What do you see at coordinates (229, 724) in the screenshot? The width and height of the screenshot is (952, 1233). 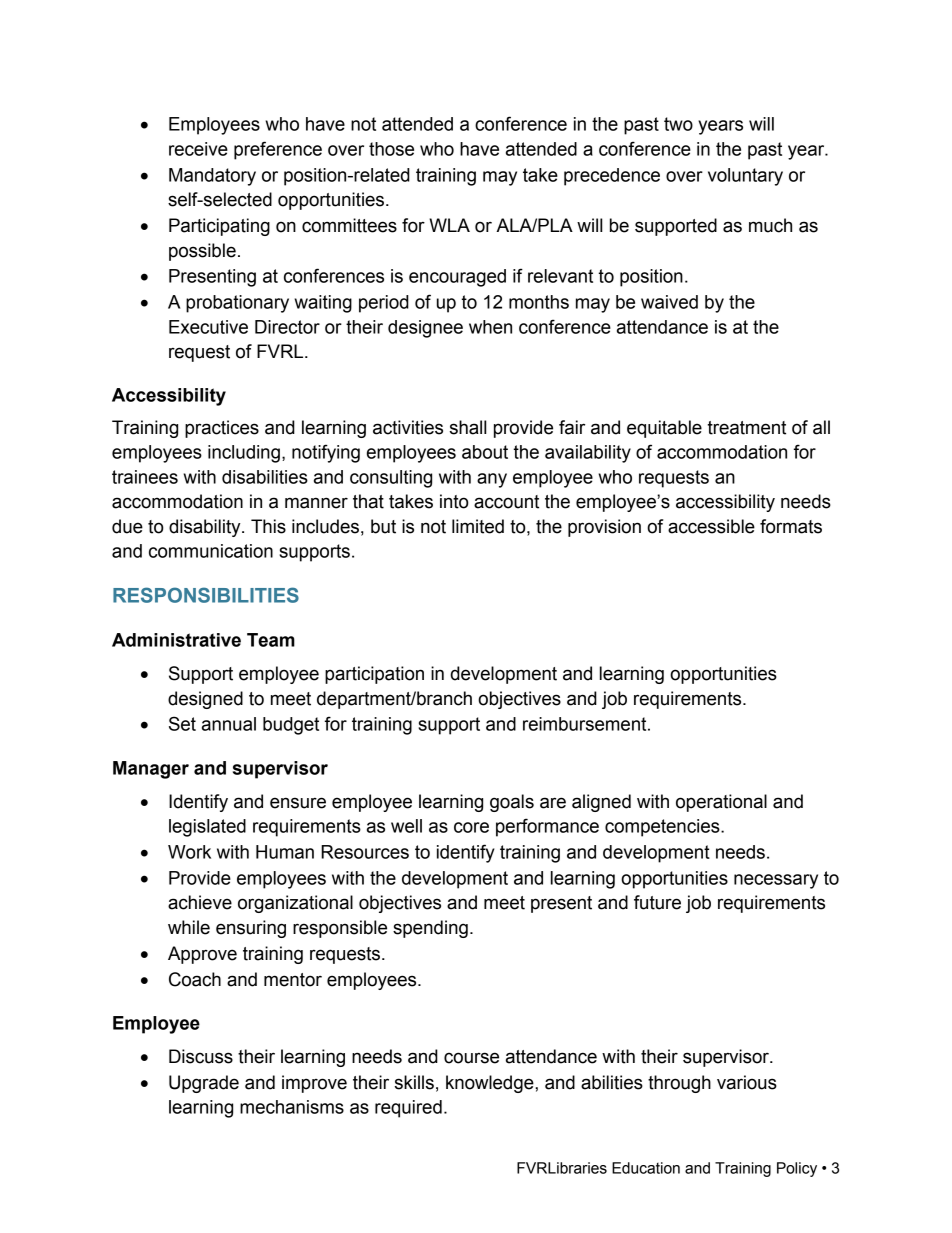 I see `annual` at bounding box center [229, 724].
